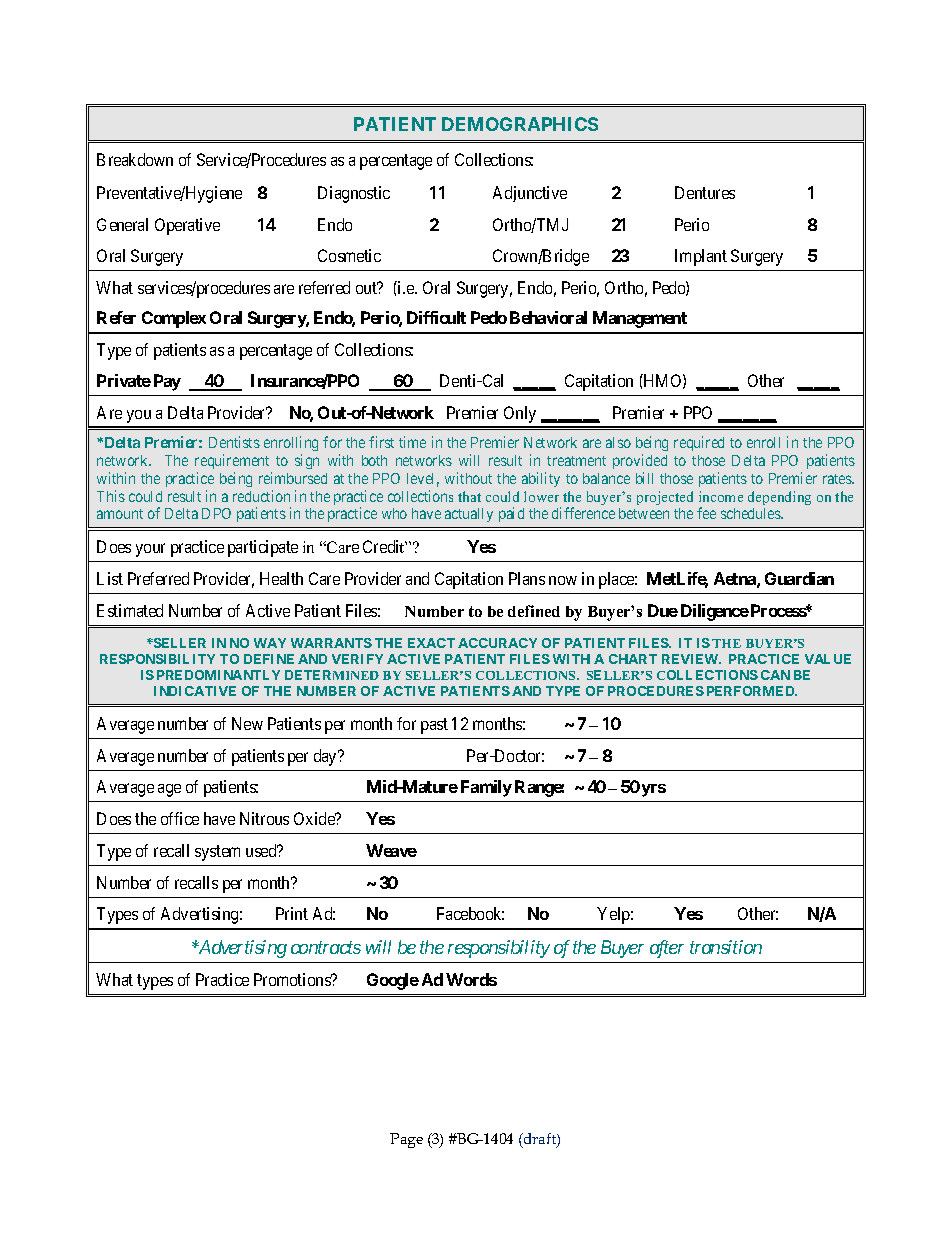 This screenshot has width=952, height=1233. Describe the element at coordinates (293, 979) in the screenshot. I see `Promotions` at that location.
